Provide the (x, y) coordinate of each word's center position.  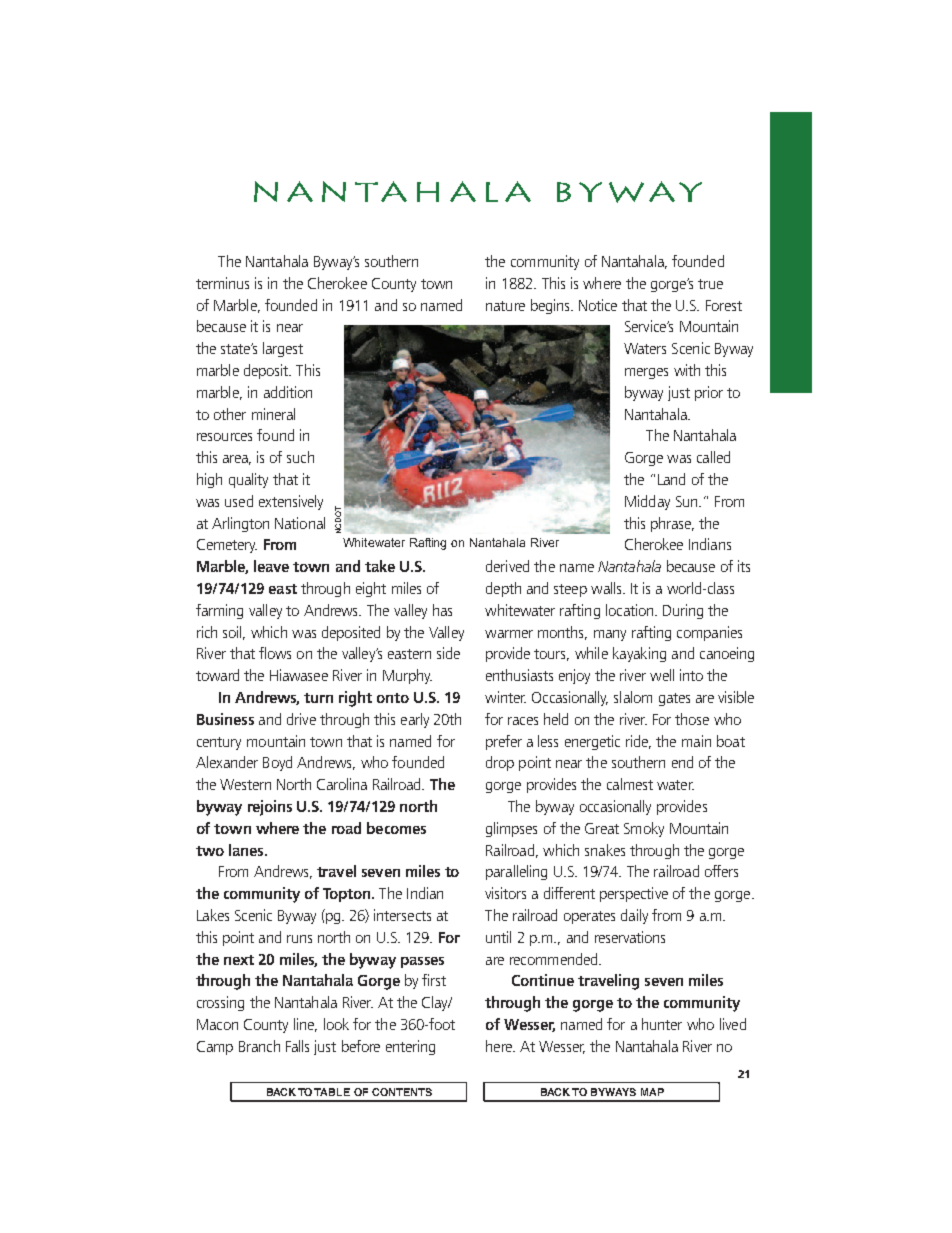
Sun (688, 501)
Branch (259, 1046)
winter (505, 697)
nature (505, 306)
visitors (505, 893)
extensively (291, 502)
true (710, 284)
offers (721, 871)
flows (275, 653)
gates (674, 699)
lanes (247, 850)
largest (283, 349)
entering (410, 1047)
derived (507, 566)
